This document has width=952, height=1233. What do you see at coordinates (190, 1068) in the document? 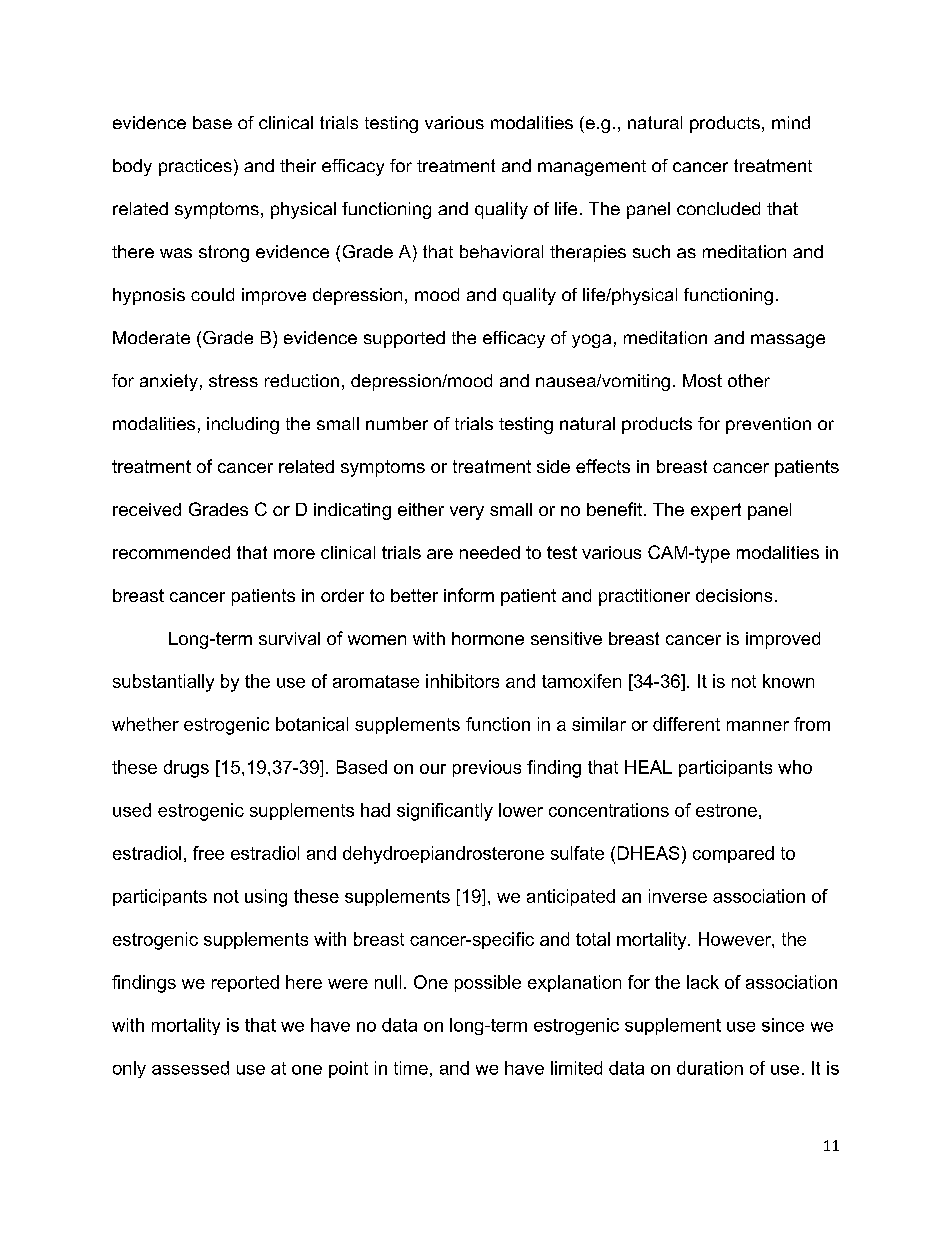
I see `assessed` at bounding box center [190, 1068].
